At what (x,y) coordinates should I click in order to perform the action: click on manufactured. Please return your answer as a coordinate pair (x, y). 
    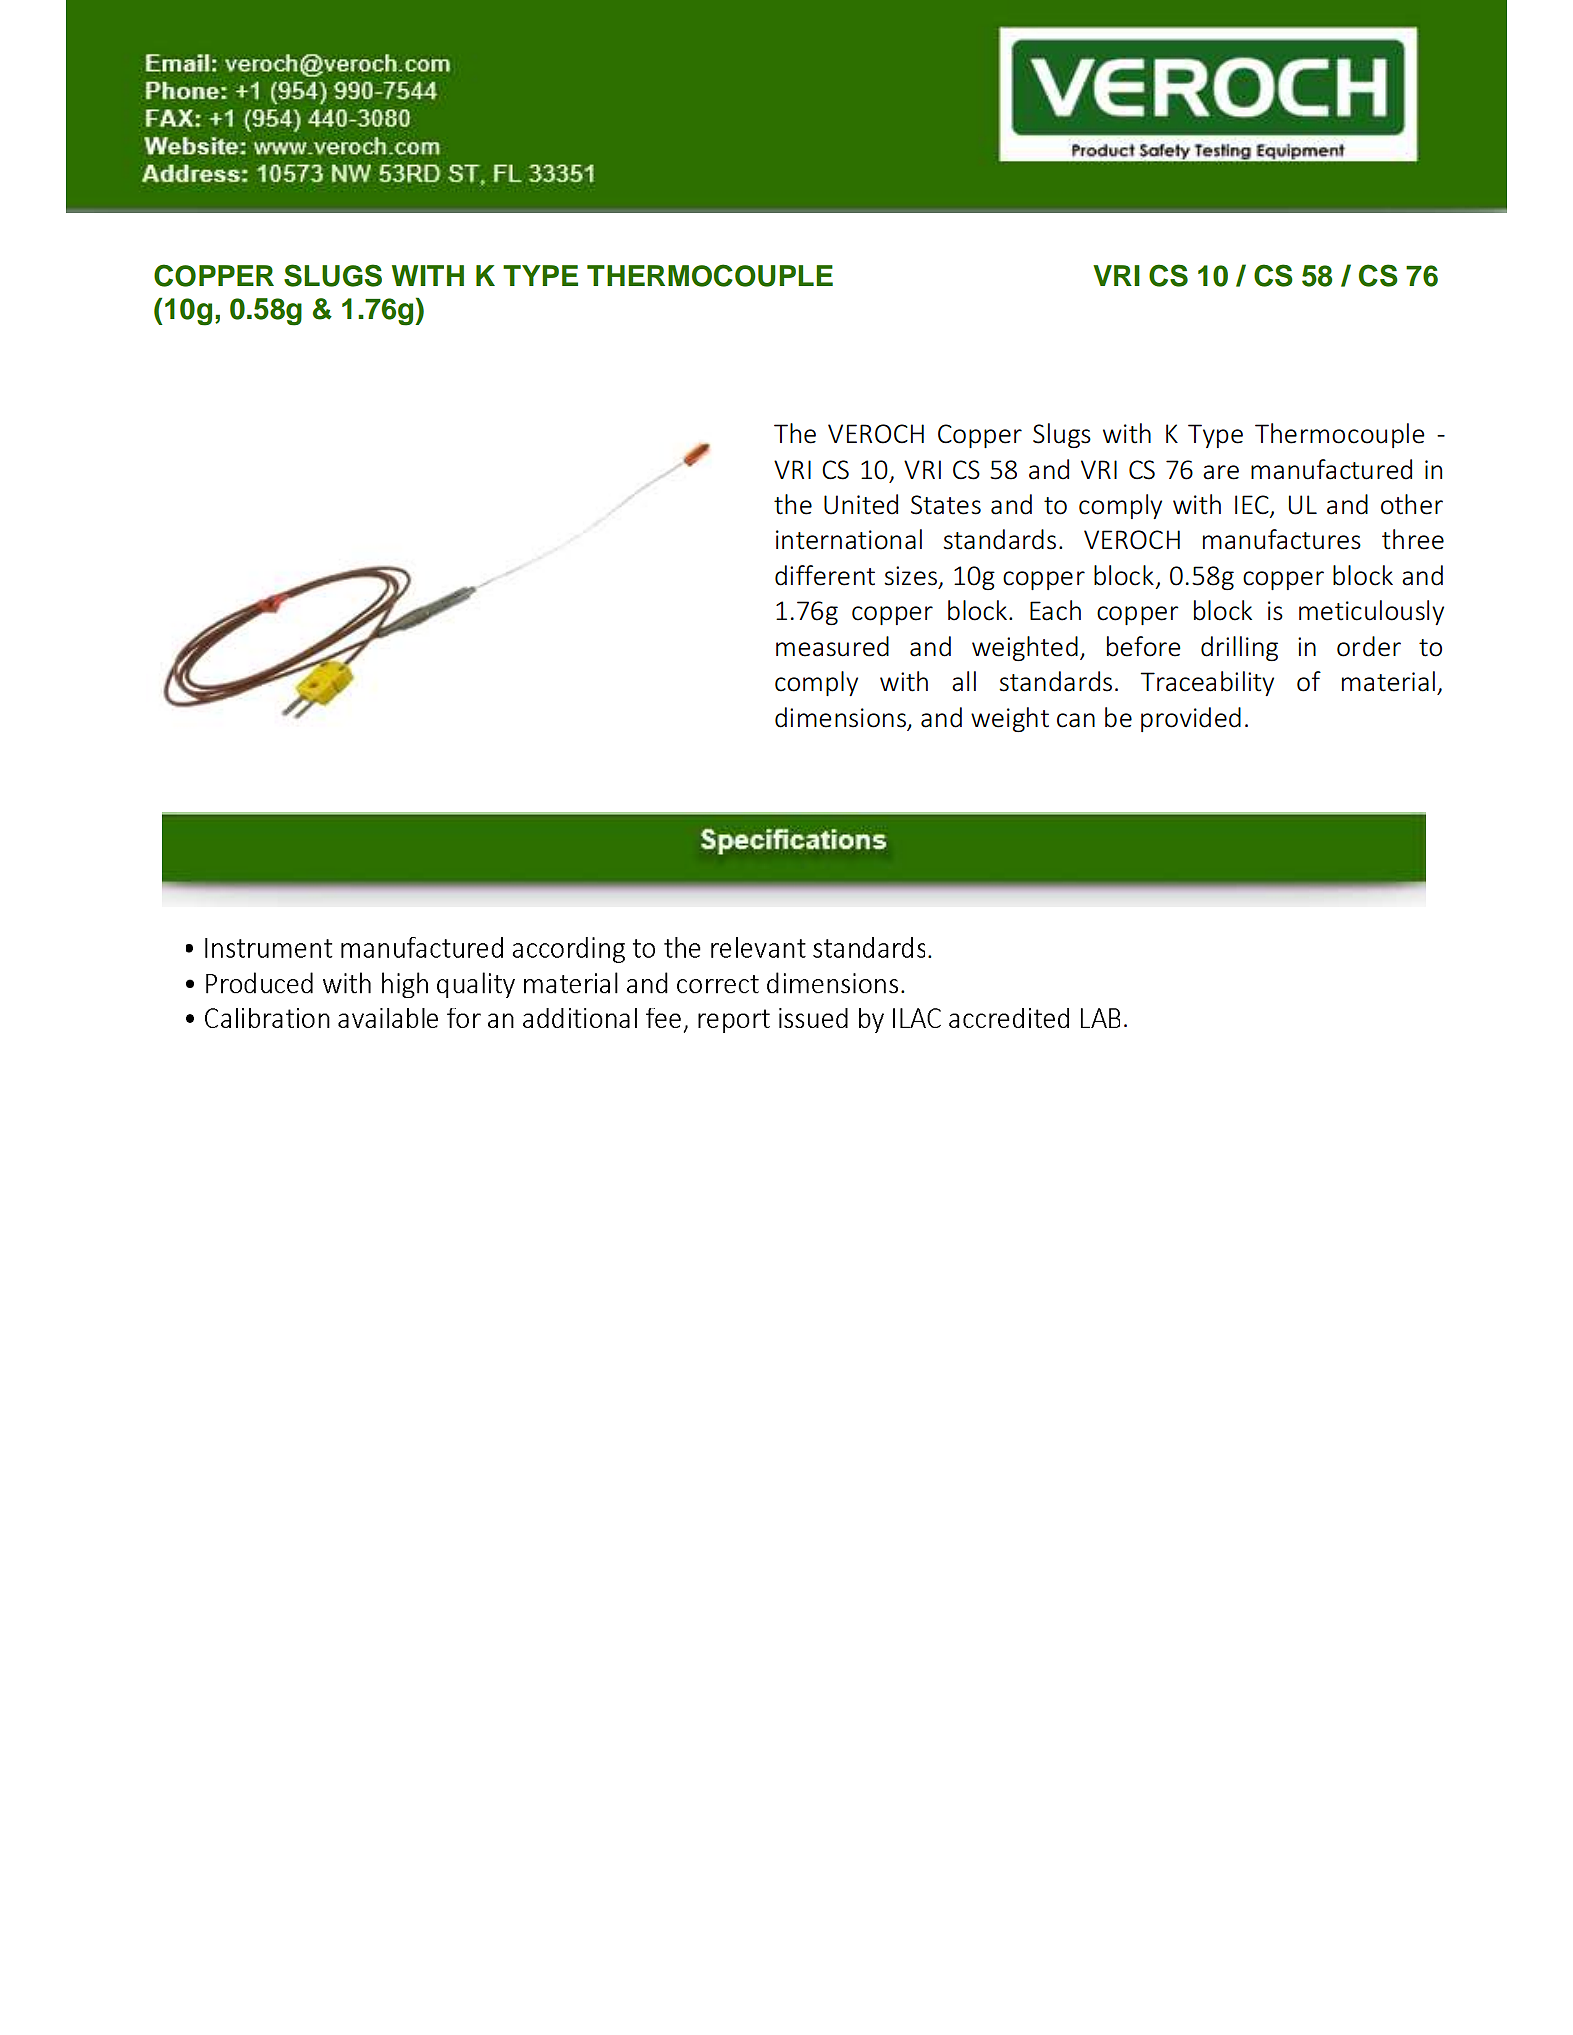
    Looking at the image, I should click on (1331, 469).
